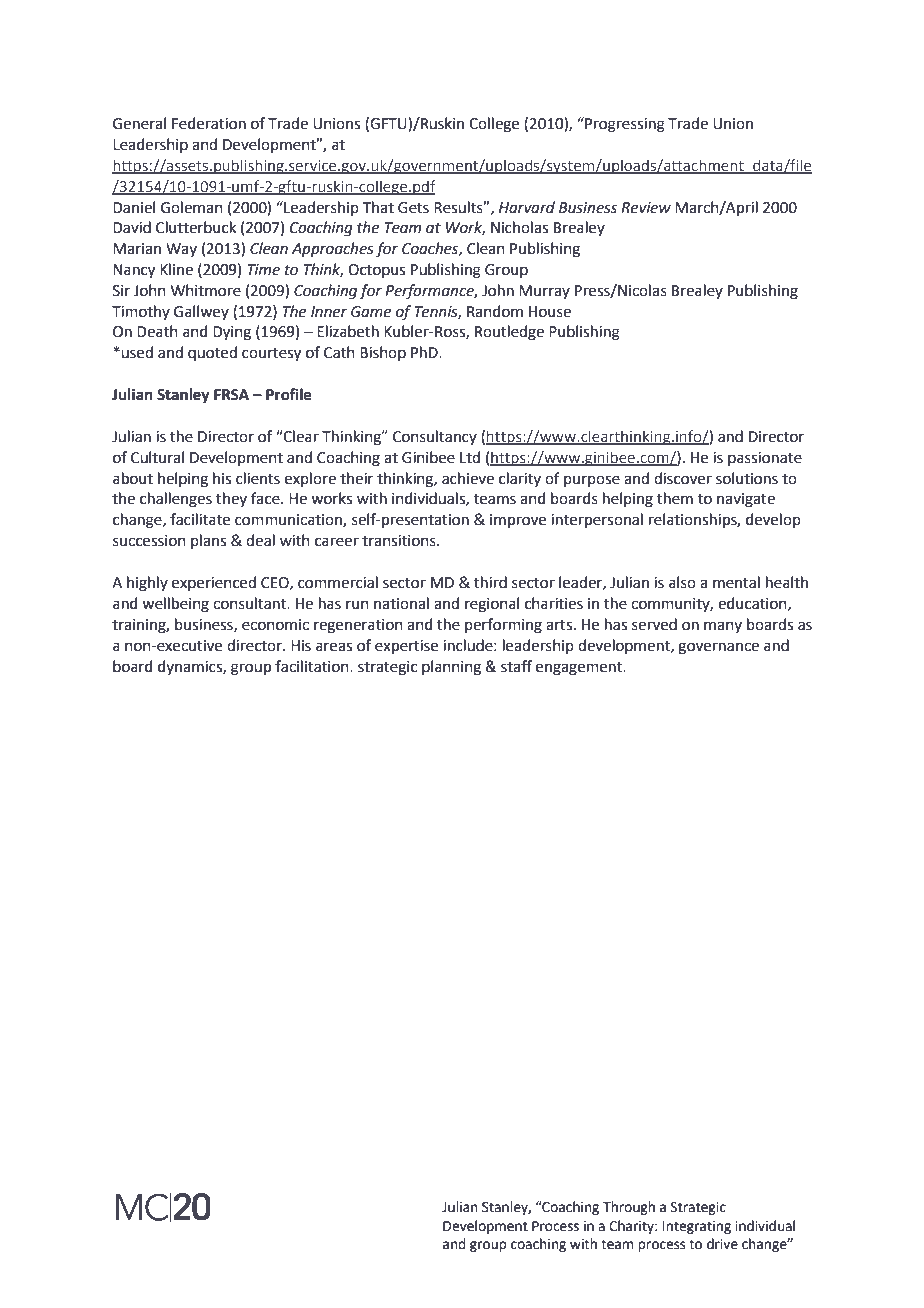 The height and width of the screenshot is (1308, 924). Describe the element at coordinates (697, 1227) in the screenshot. I see `Integrating` at that location.
